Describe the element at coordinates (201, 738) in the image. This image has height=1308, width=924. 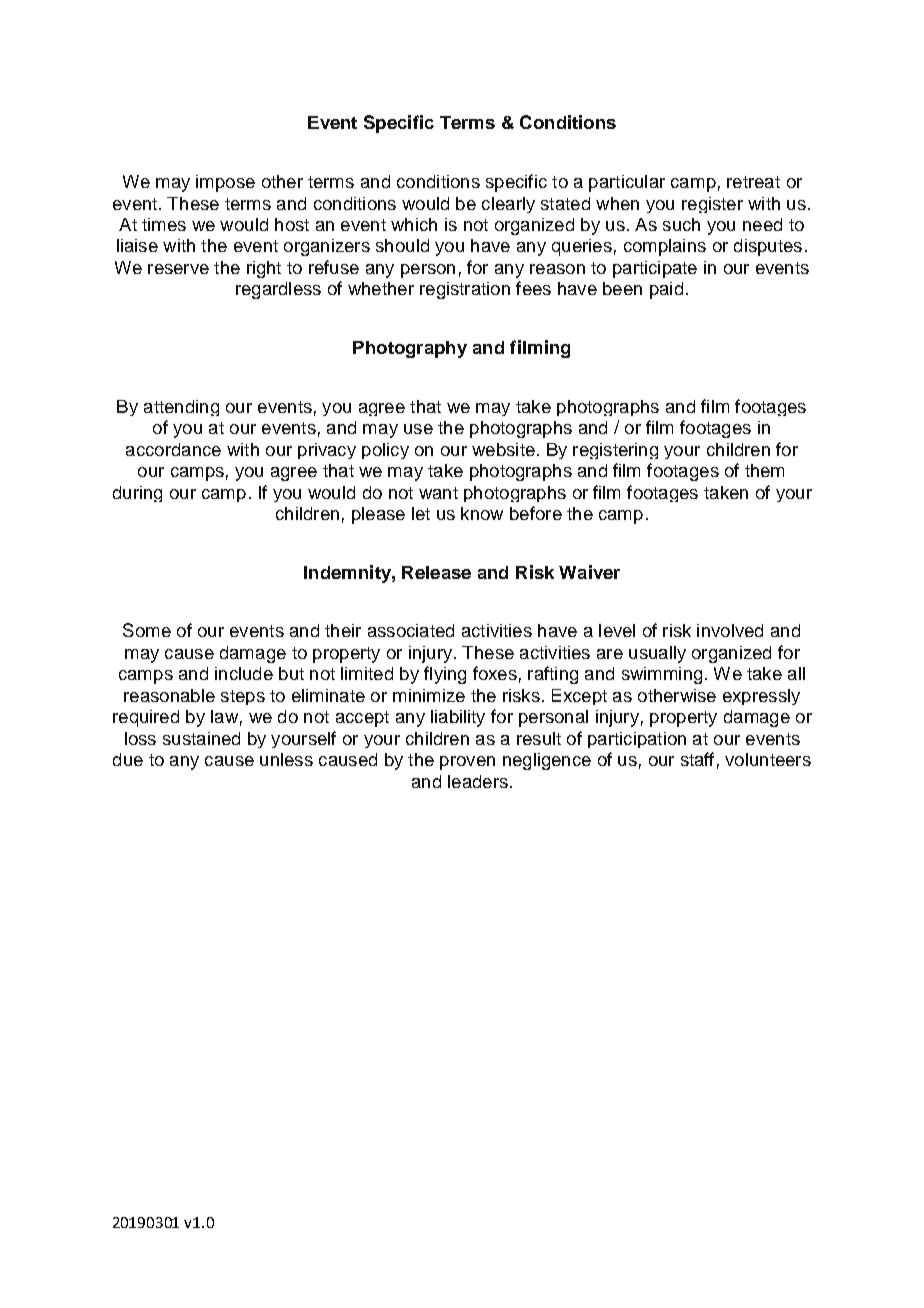
I see `sustained` at that location.
